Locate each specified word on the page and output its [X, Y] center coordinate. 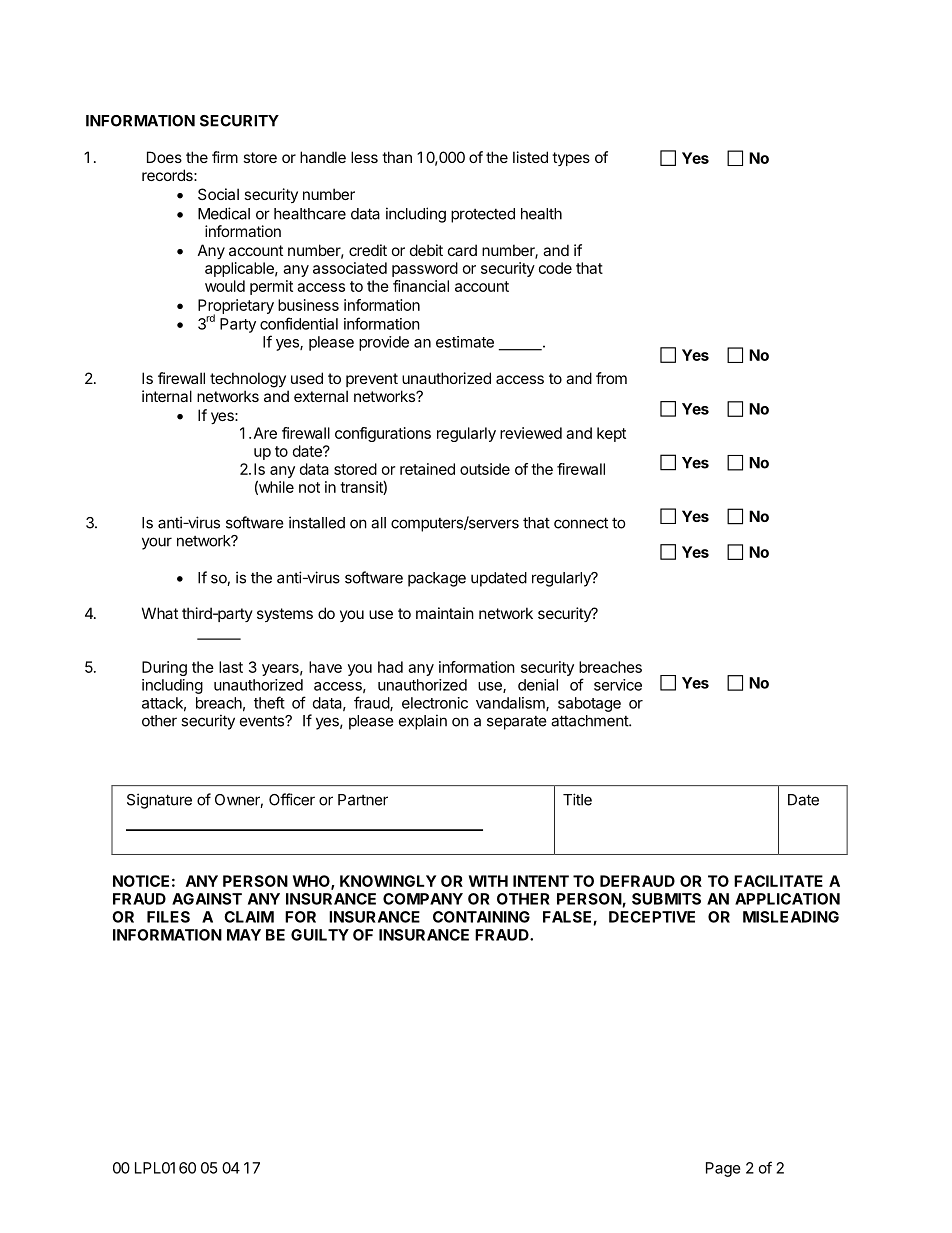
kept [611, 434]
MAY [244, 935]
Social [218, 194]
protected [483, 215]
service [618, 685]
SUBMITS [666, 899]
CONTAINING [481, 917]
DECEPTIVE [652, 917]
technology [248, 380]
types [571, 159]
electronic [435, 703]
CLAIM [249, 917]
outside [485, 469]
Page [723, 1169]
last [231, 667]
